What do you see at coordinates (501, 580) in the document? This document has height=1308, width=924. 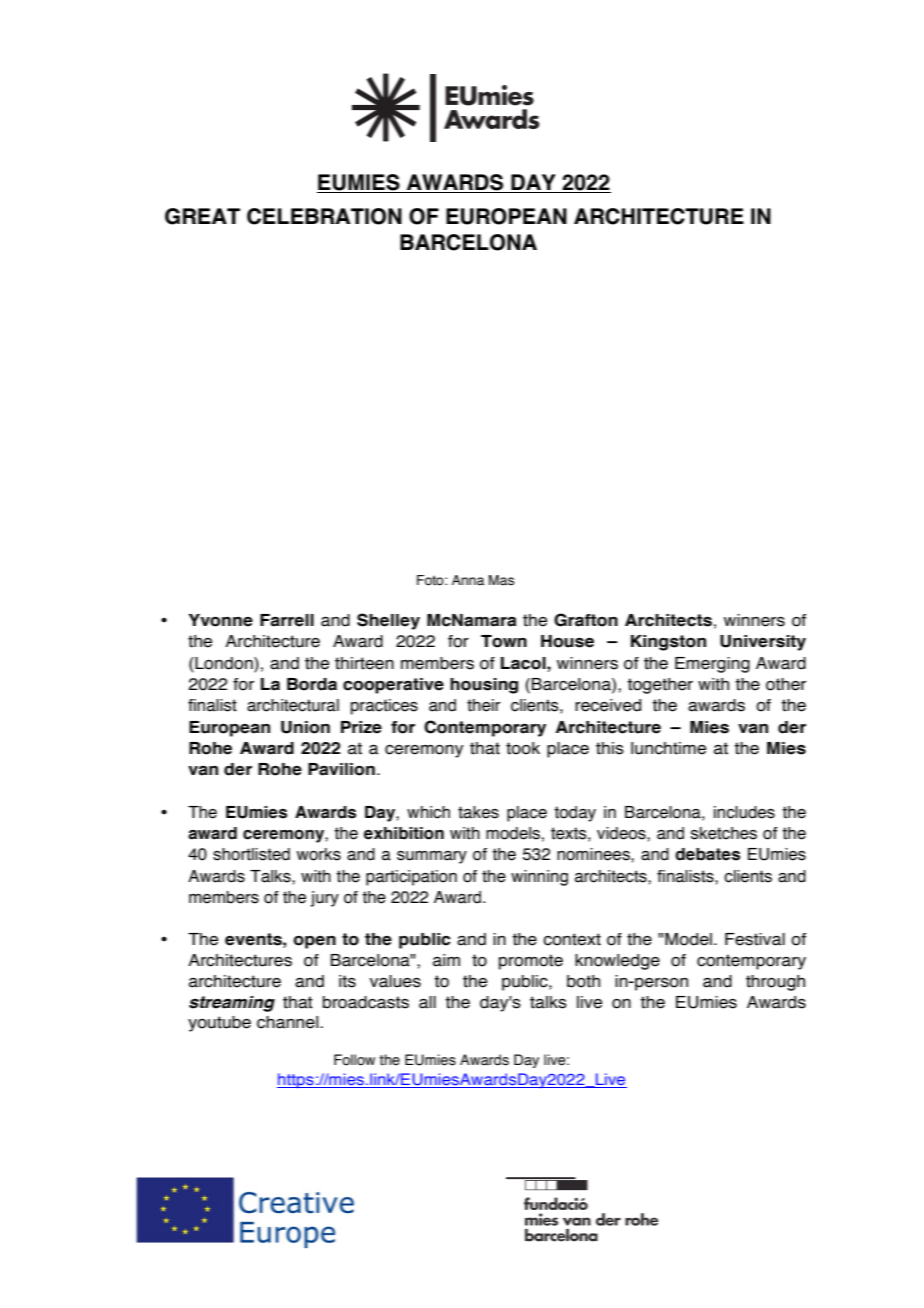 I see `Mas` at bounding box center [501, 580].
